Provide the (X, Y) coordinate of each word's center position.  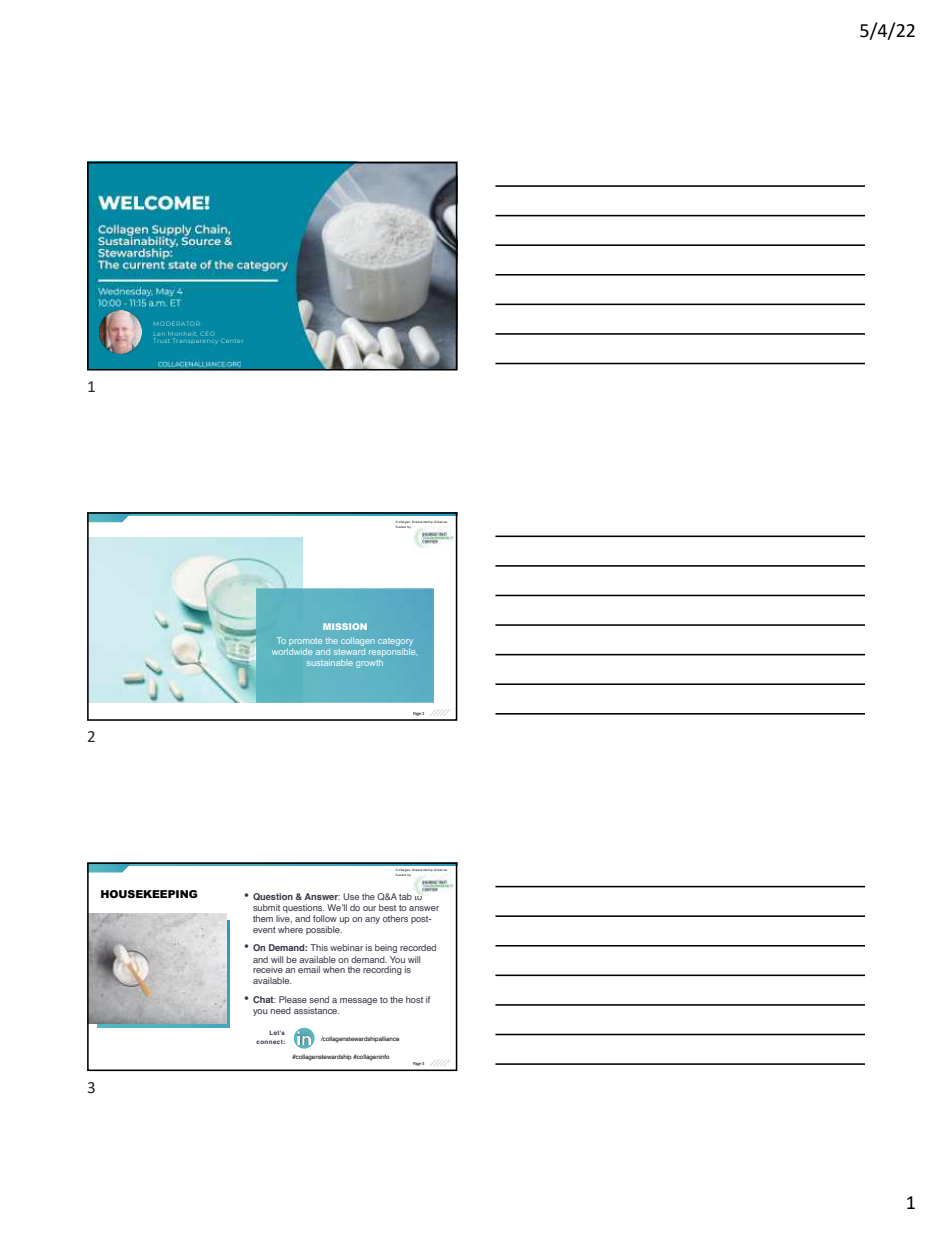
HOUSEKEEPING (149, 894)
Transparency (195, 340)
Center (232, 341)
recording (382, 970)
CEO (207, 333)
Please (293, 999)
